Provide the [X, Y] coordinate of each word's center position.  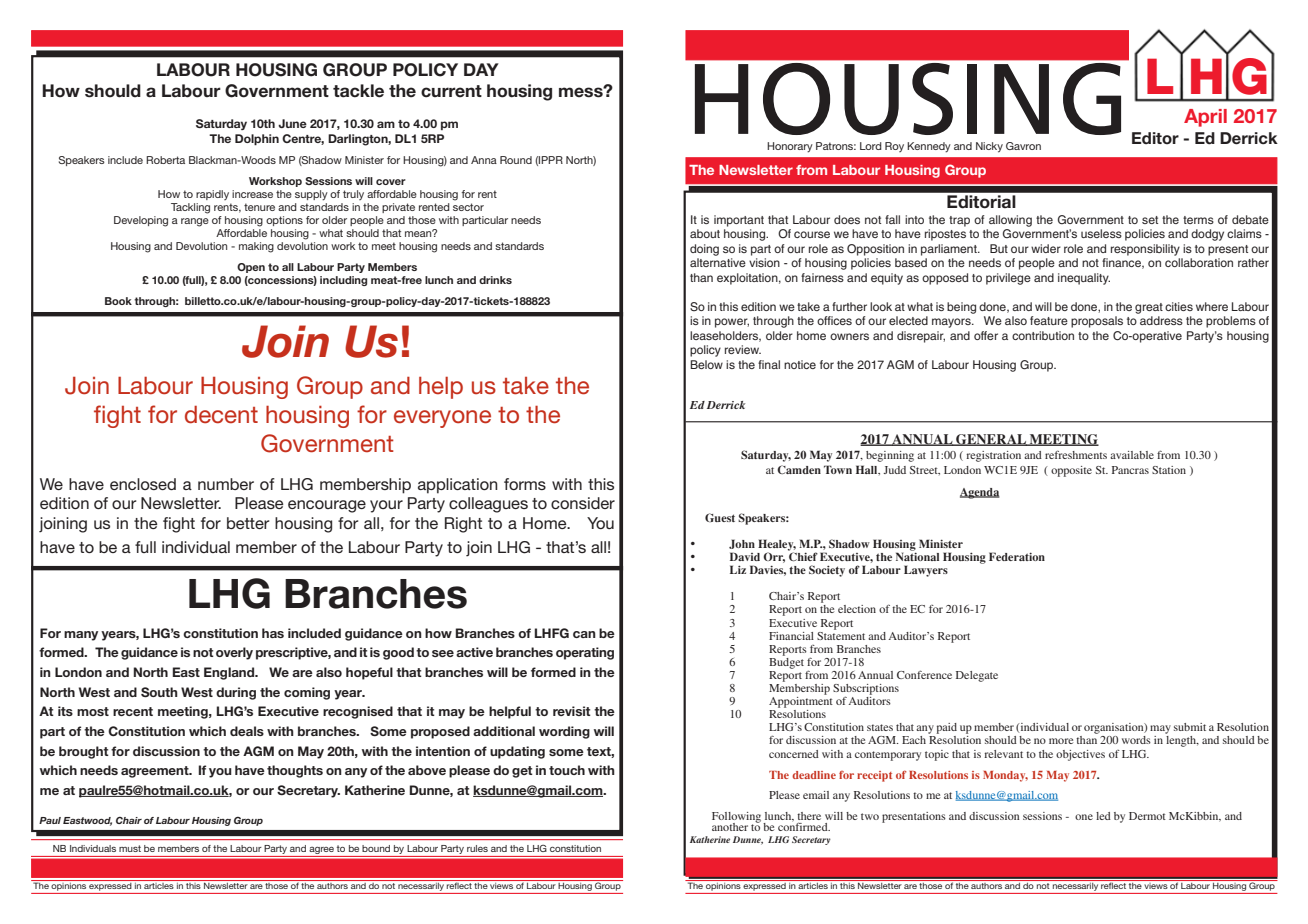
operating [585, 653]
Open [251, 268]
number [226, 484]
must [130, 848]
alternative [718, 262]
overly [234, 653]
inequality [1084, 279]
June [292, 123]
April [1205, 118]
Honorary [790, 147]
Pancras [1130, 470]
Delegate [977, 676]
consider [583, 503]
